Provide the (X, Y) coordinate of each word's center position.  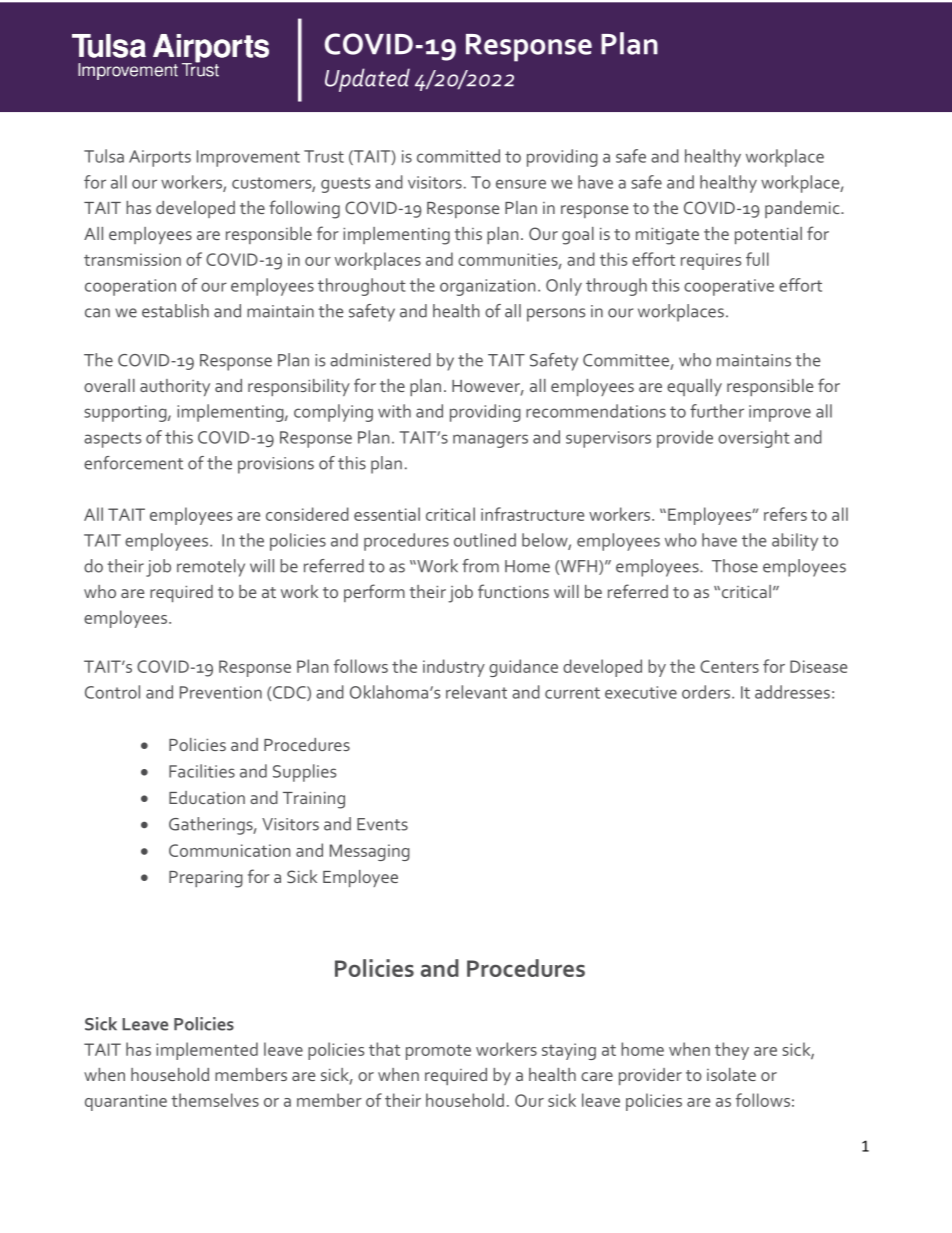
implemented (207, 1051)
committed (458, 156)
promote (438, 1052)
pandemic (803, 209)
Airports (160, 158)
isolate (731, 1074)
